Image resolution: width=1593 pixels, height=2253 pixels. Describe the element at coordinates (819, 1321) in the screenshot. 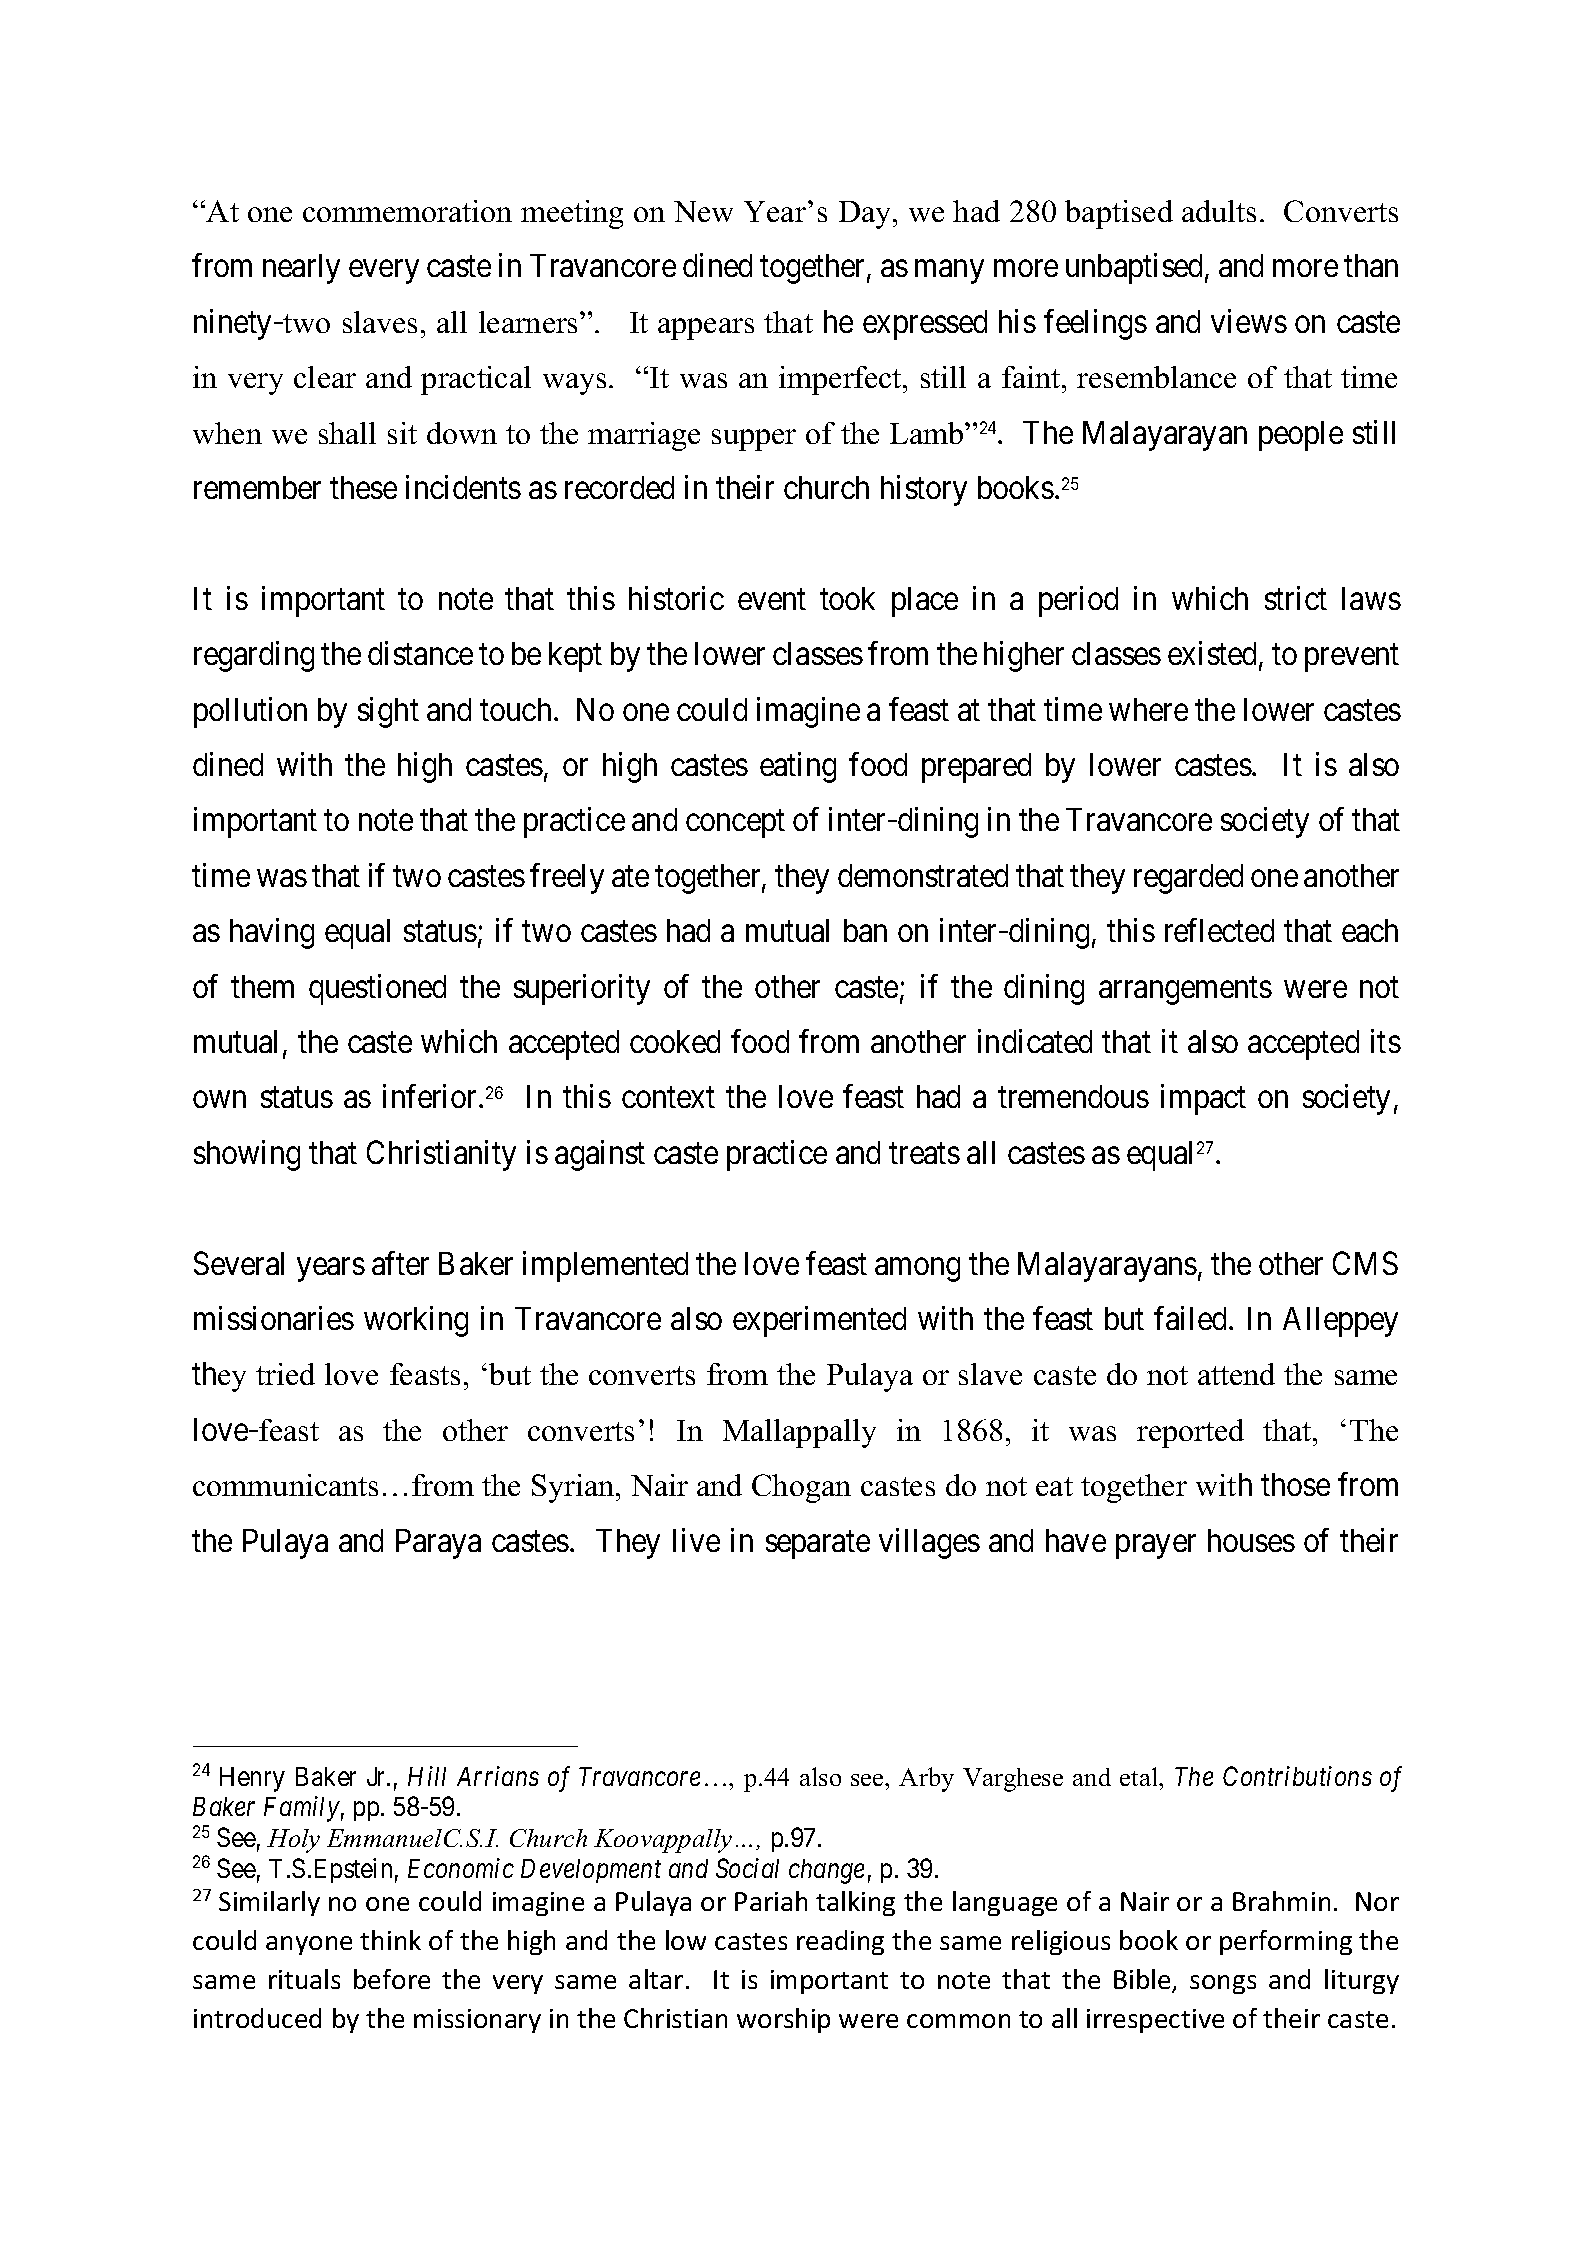

I see `experimented` at that location.
